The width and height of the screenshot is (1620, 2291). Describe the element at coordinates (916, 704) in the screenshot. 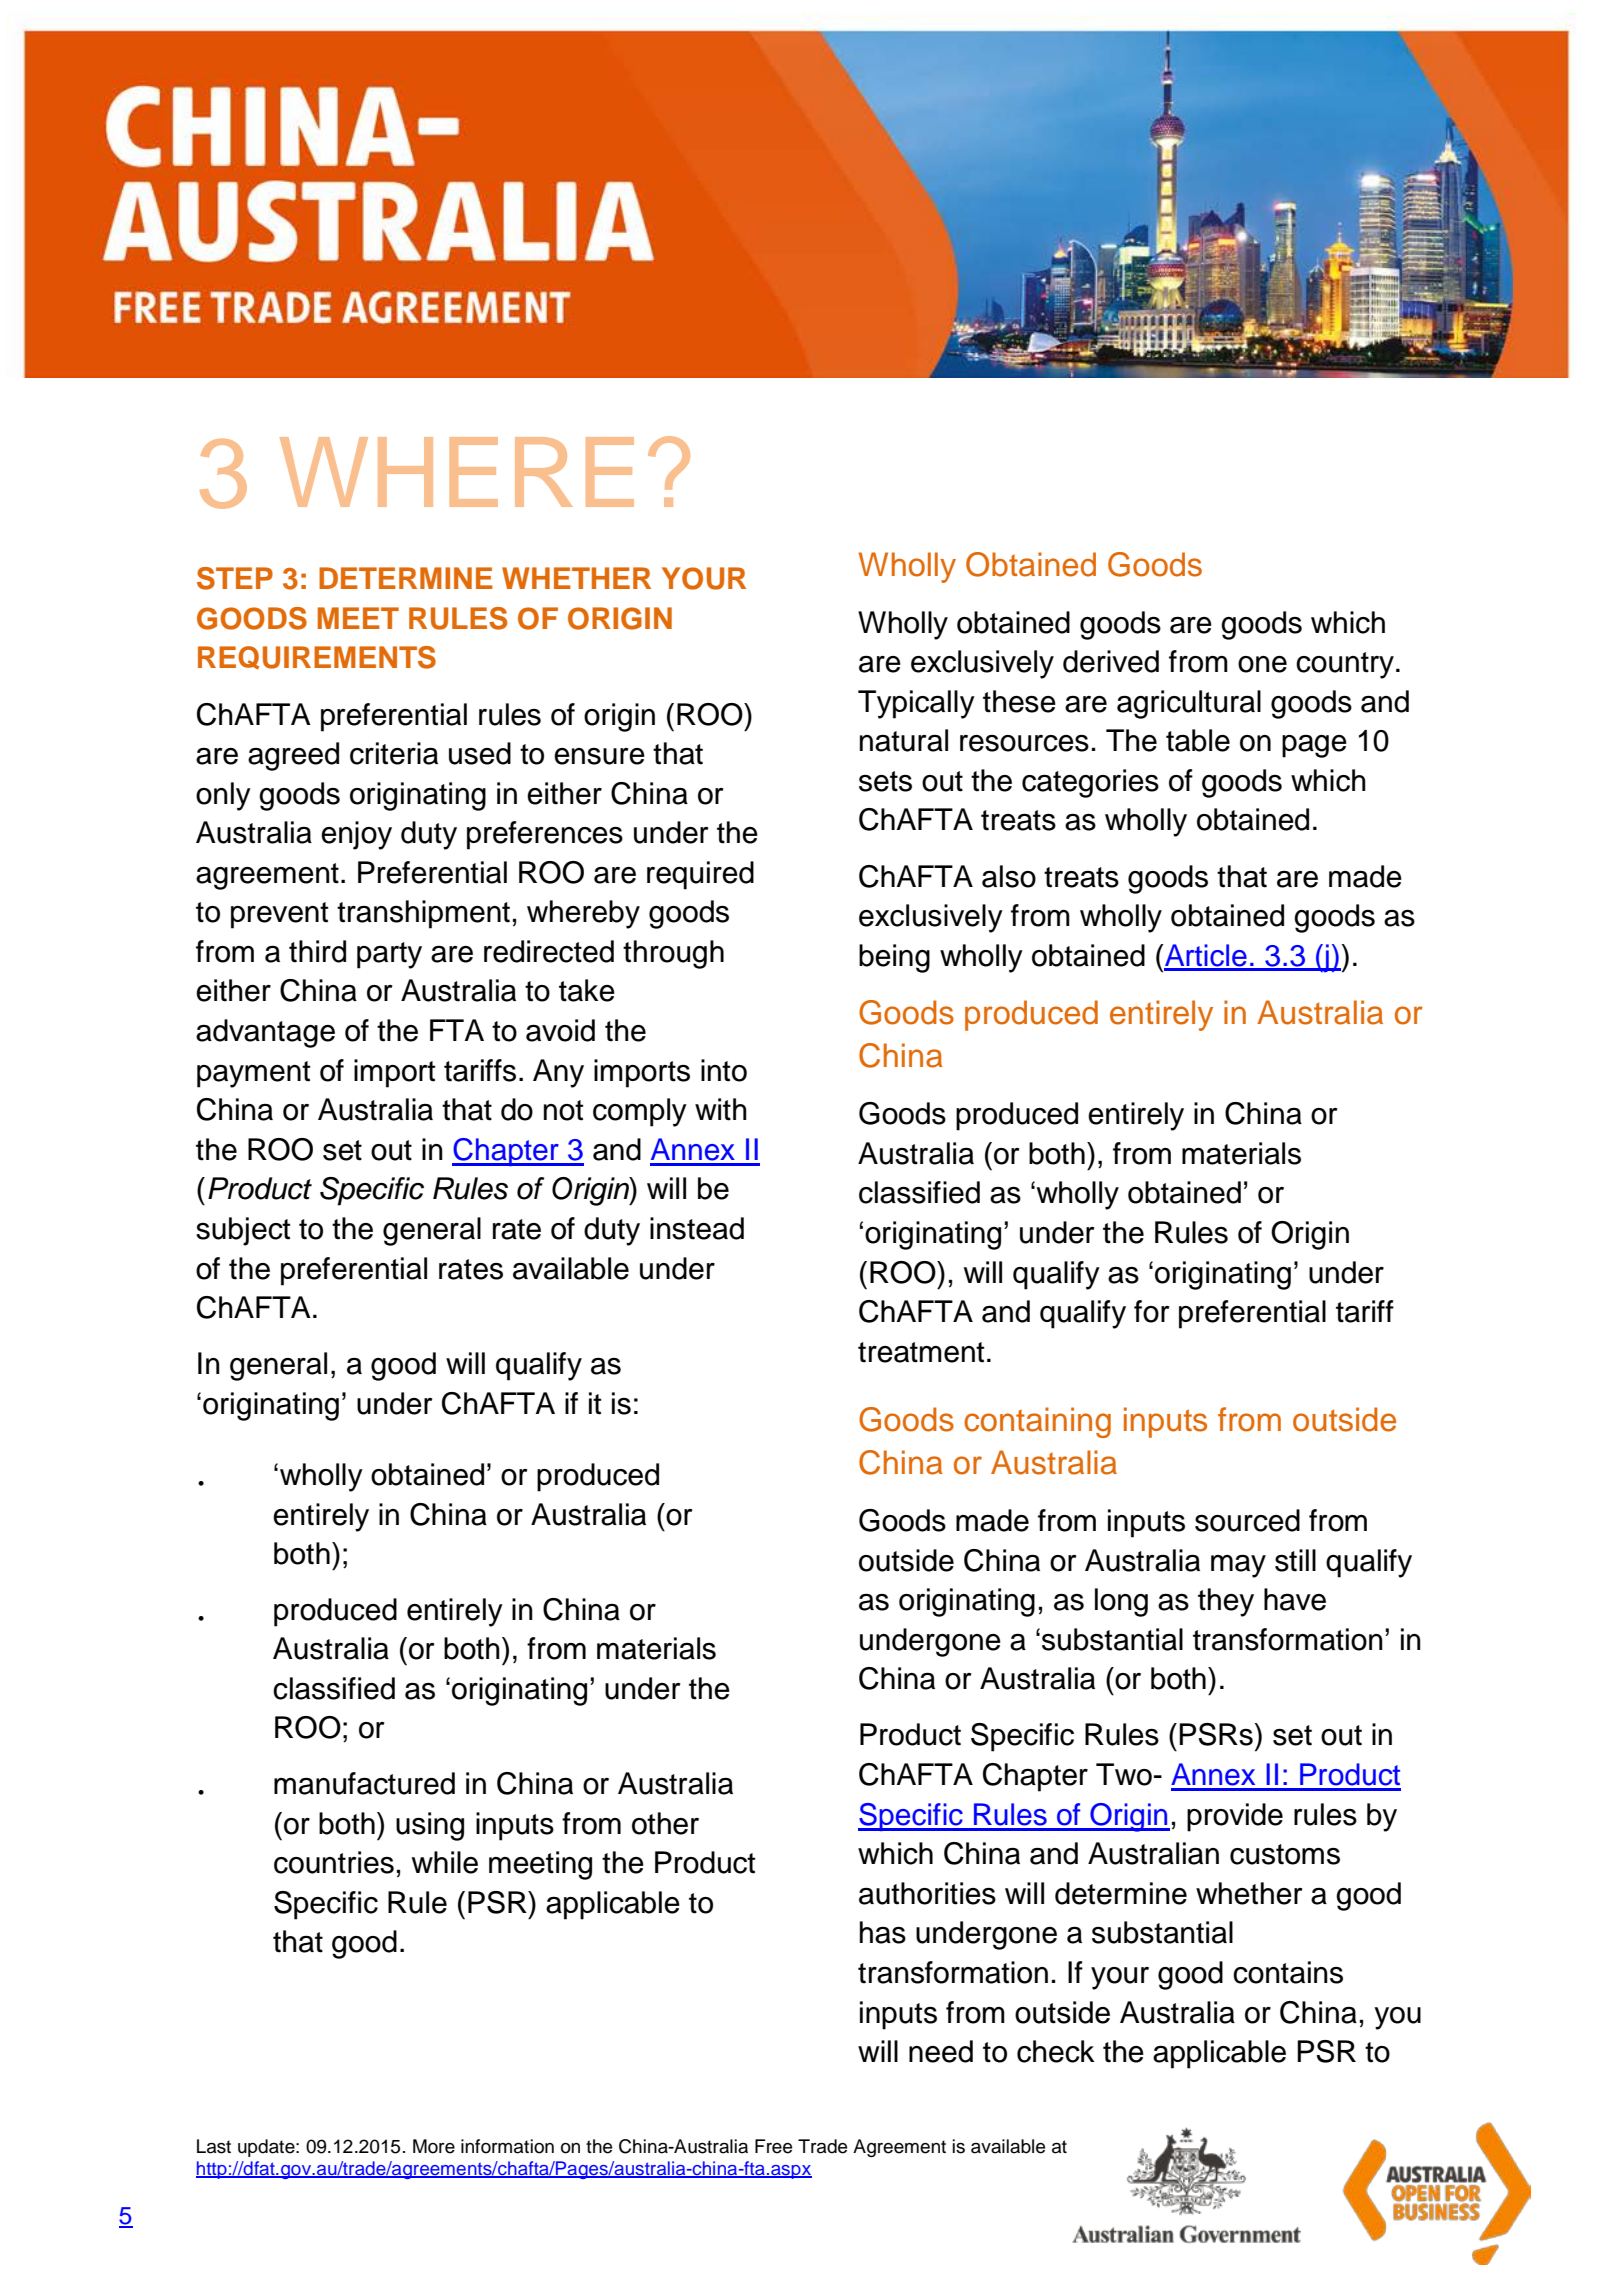

I see `Typically` at that location.
